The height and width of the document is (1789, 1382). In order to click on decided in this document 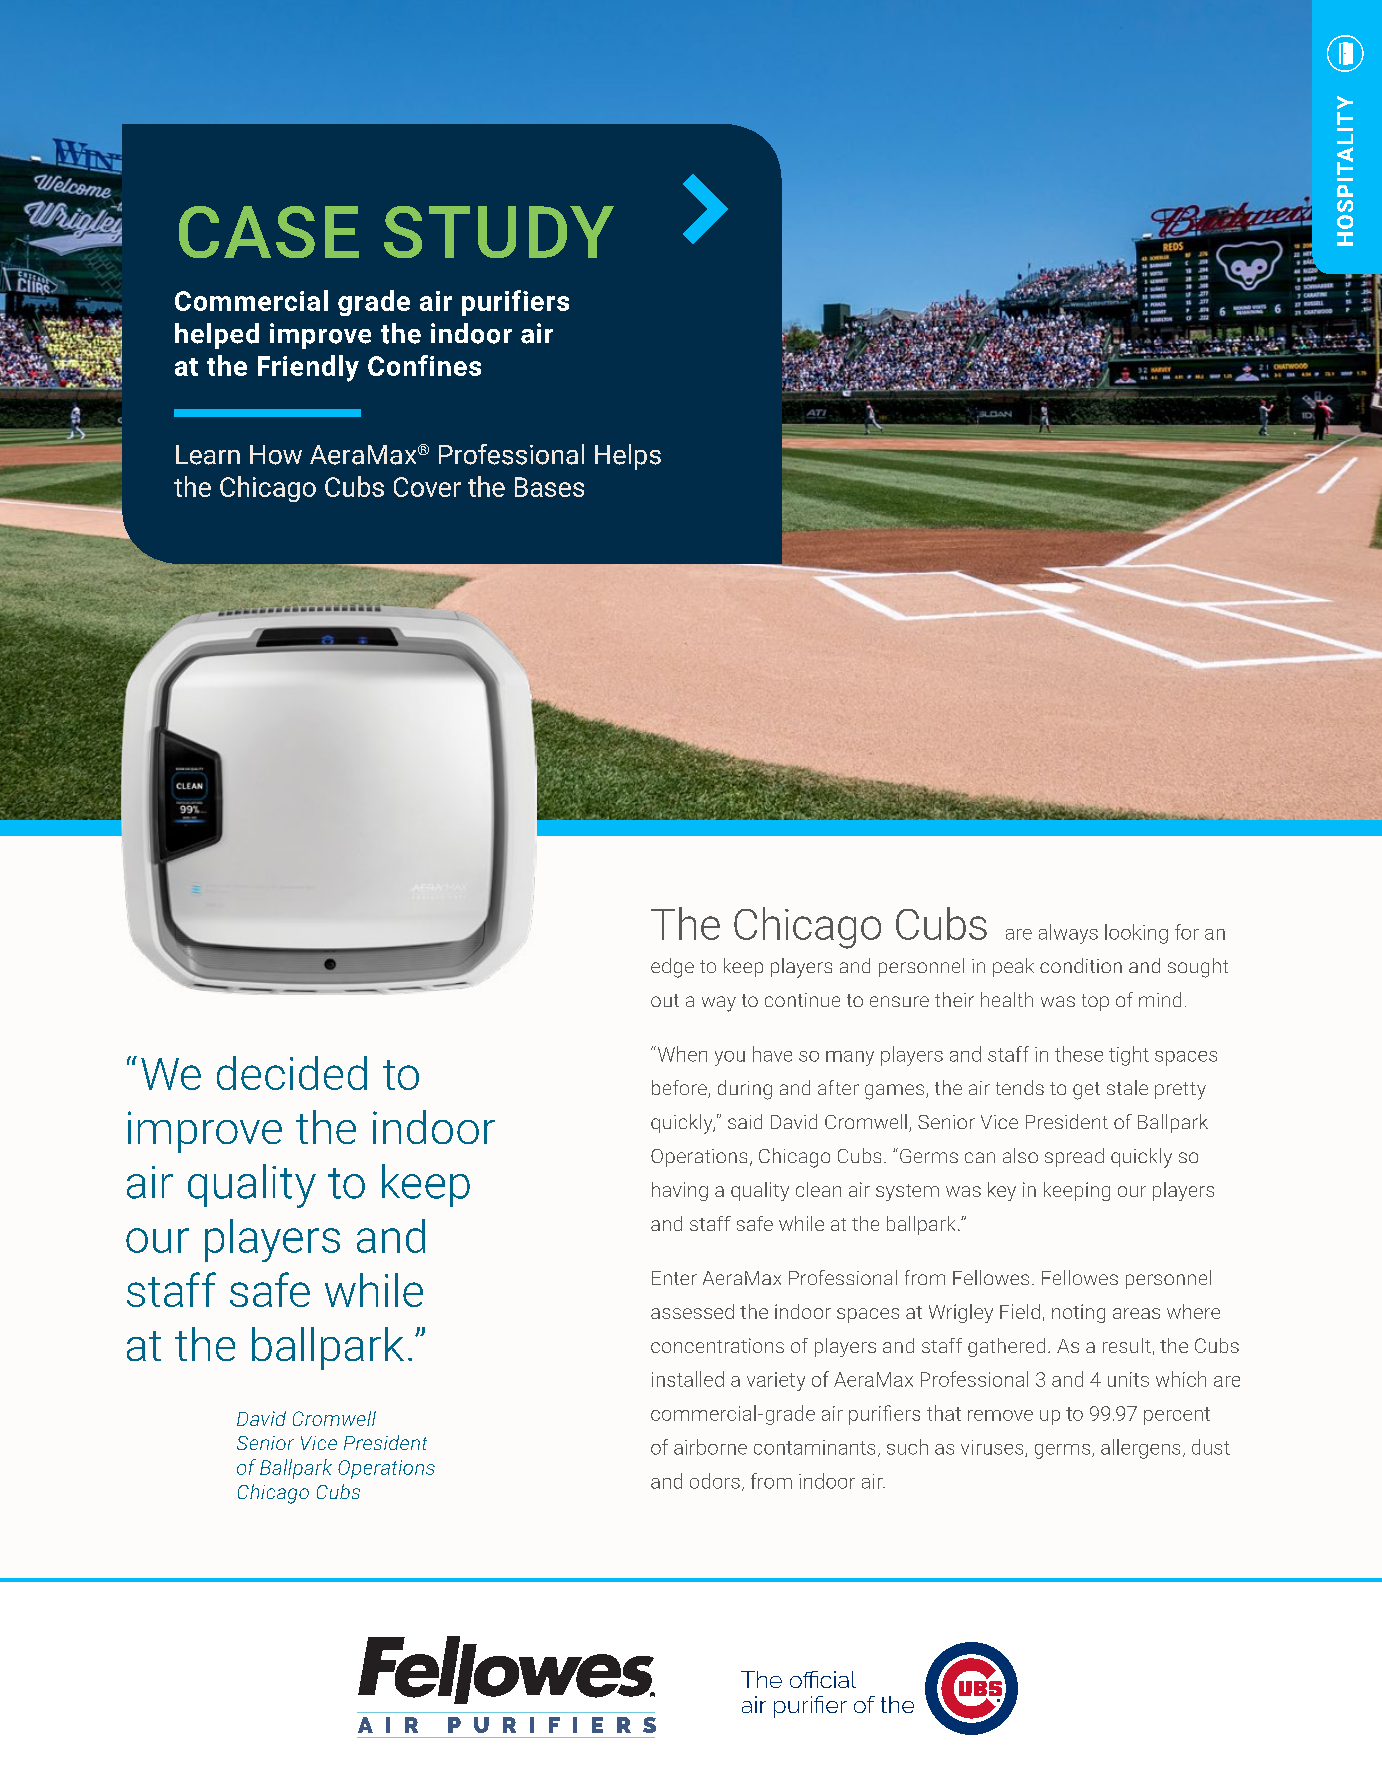, I will do `click(292, 1073)`.
